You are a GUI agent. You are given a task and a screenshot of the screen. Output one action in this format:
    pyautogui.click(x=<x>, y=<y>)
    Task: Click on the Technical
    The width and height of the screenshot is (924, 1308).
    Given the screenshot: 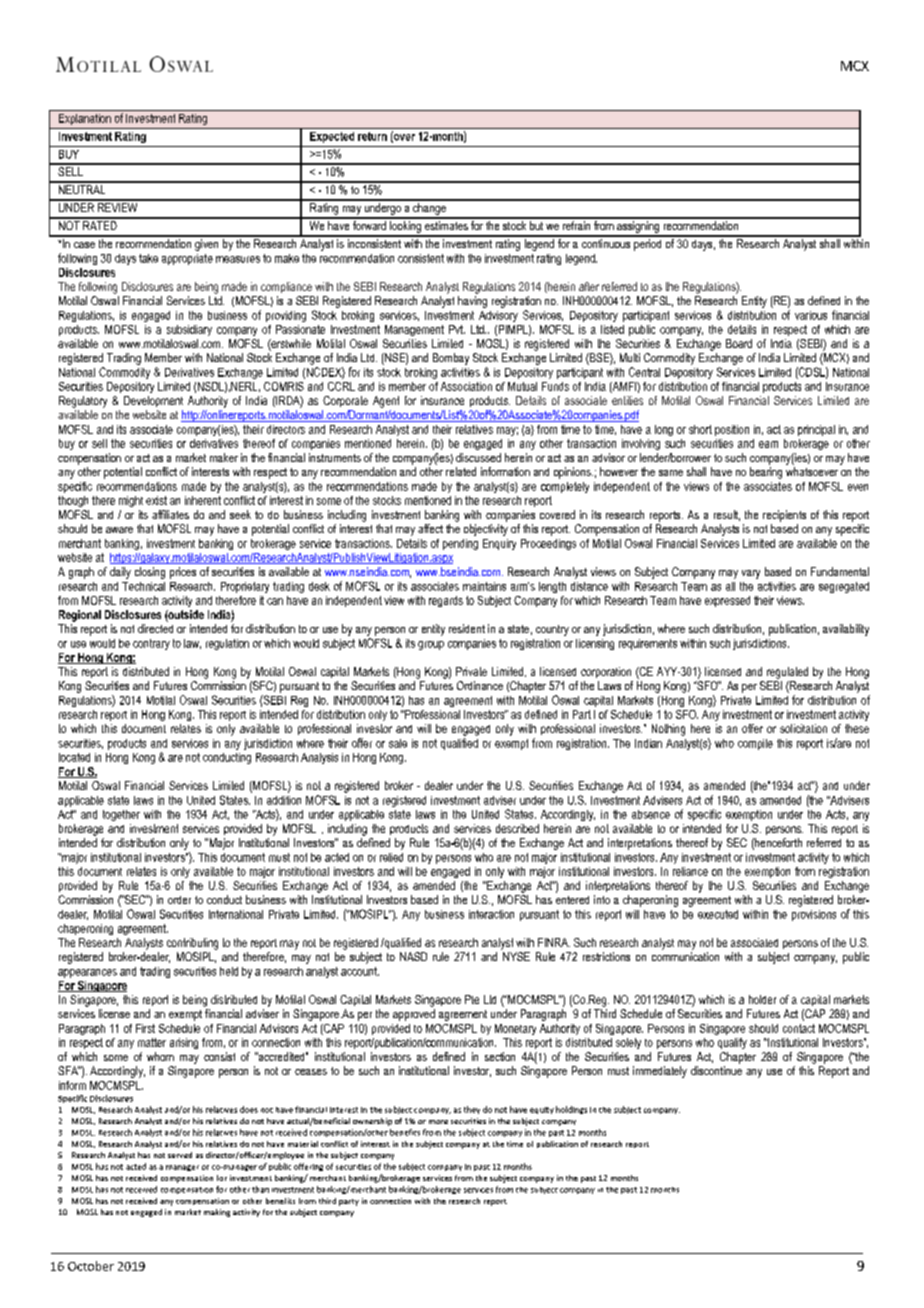 What is the action you would take?
    pyautogui.click(x=143, y=586)
